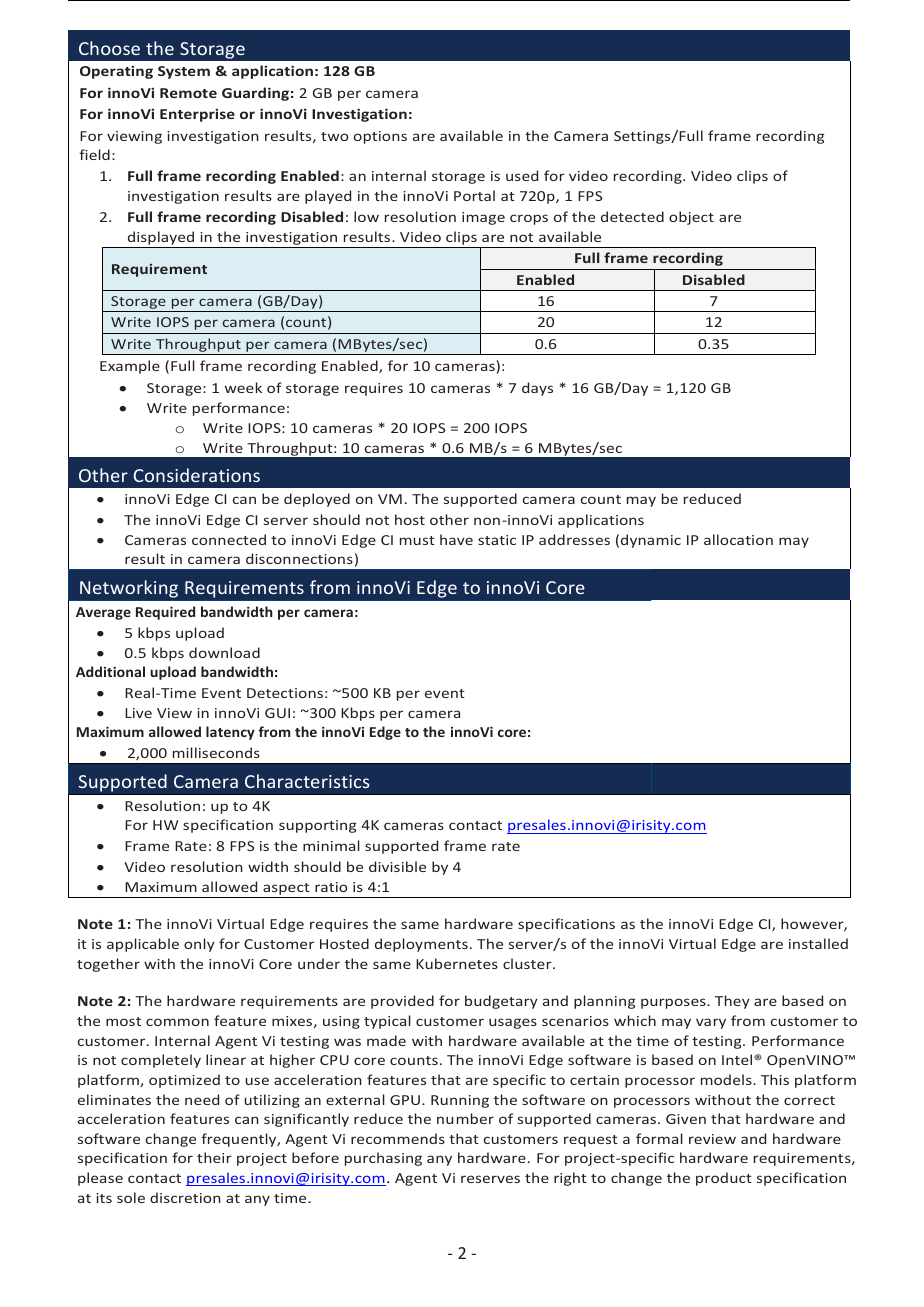 The width and height of the screenshot is (924, 1307). I want to click on Required, so click(165, 613).
